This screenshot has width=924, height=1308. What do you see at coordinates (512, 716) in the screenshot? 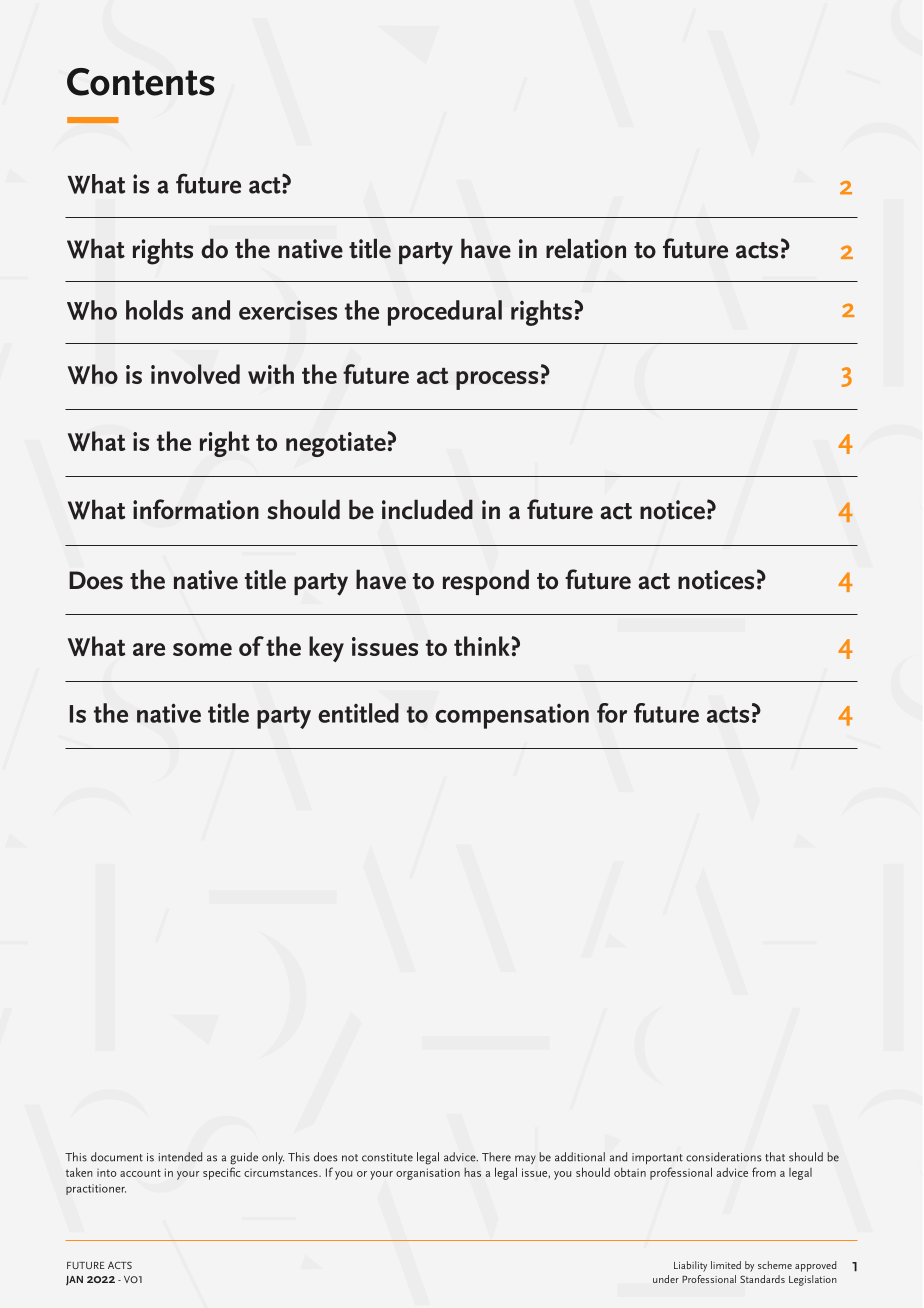
I see `compensation` at bounding box center [512, 716].
